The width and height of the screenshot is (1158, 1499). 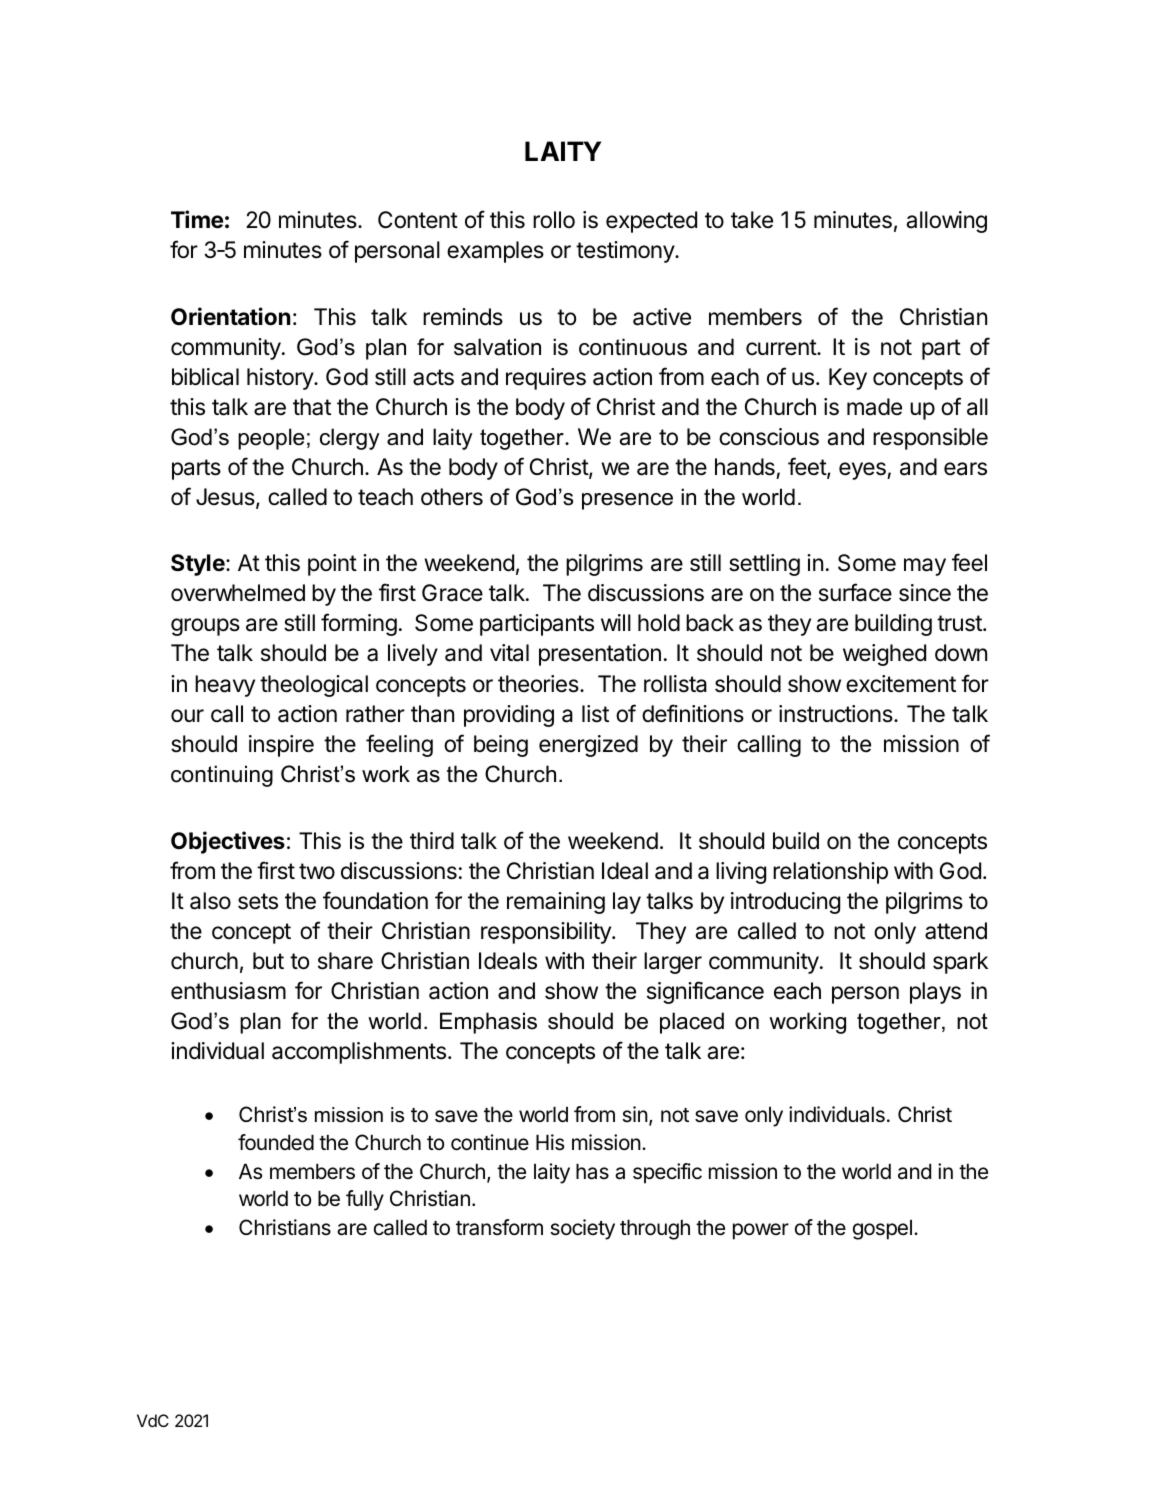 I want to click on instructions, so click(x=837, y=714).
